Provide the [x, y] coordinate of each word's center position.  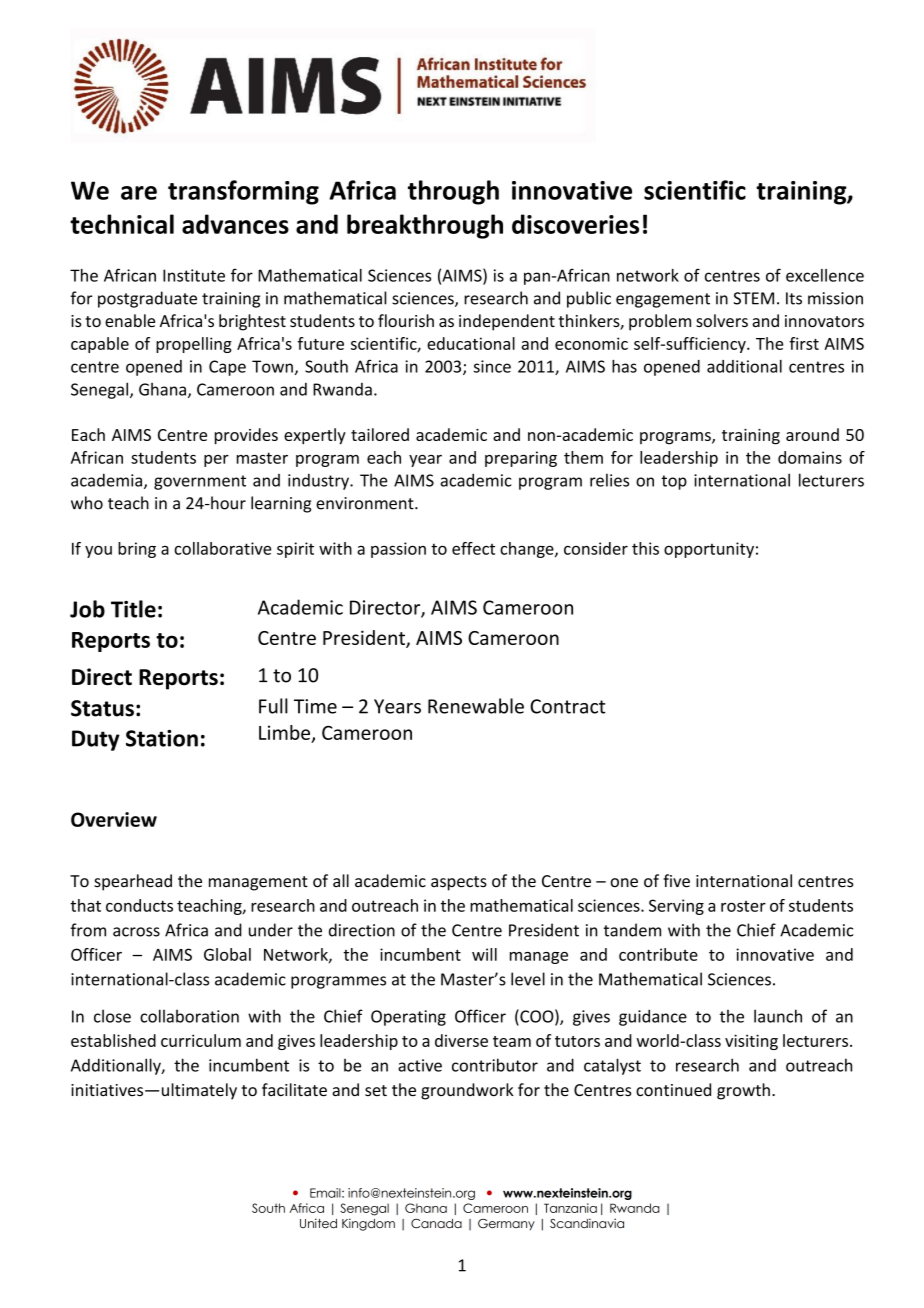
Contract [568, 706]
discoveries [575, 224]
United [318, 1223]
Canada [436, 1223]
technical [122, 224]
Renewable [476, 706]
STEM [753, 298]
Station [162, 738]
